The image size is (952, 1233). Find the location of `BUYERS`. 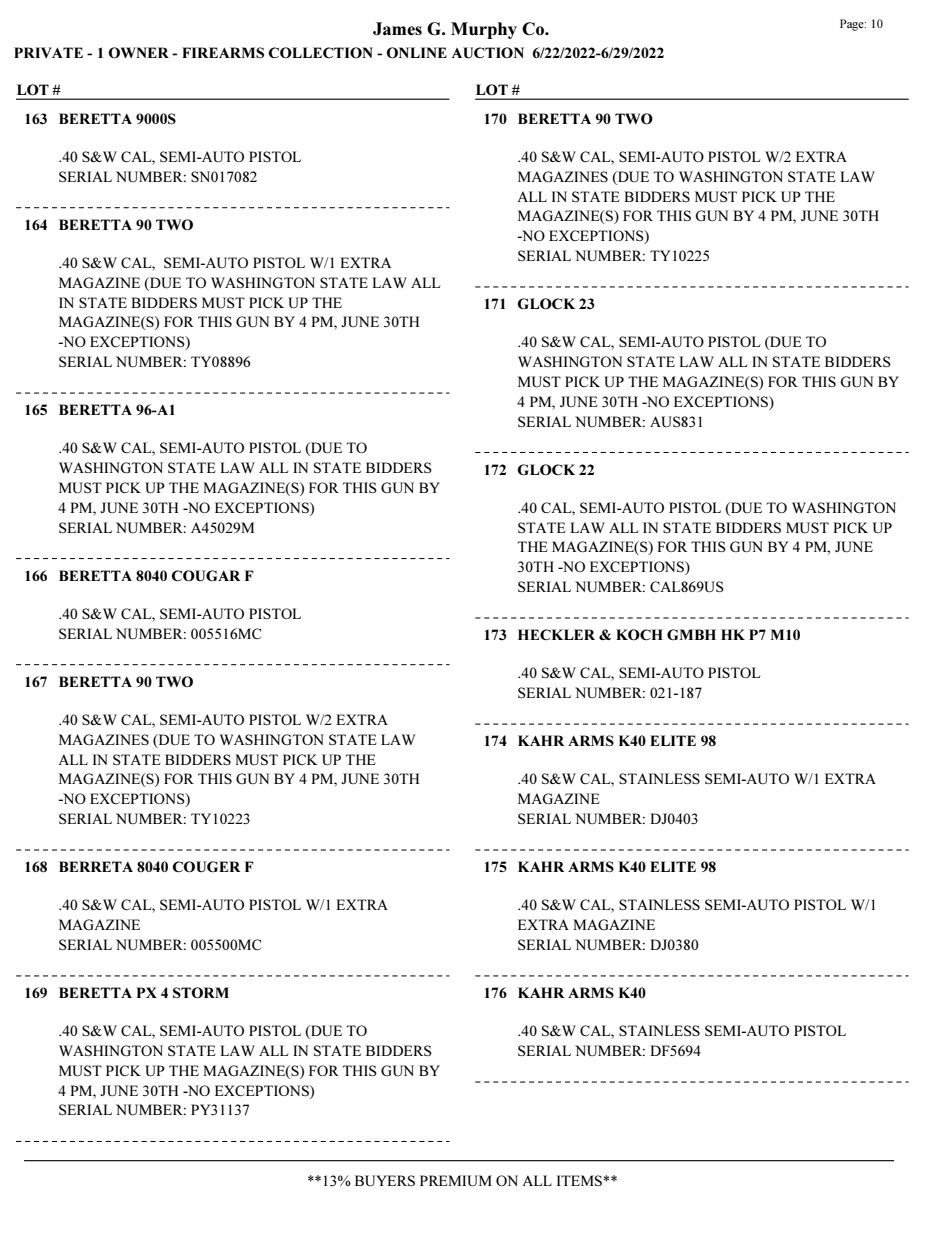

BUYERS is located at coordinates (385, 1180).
